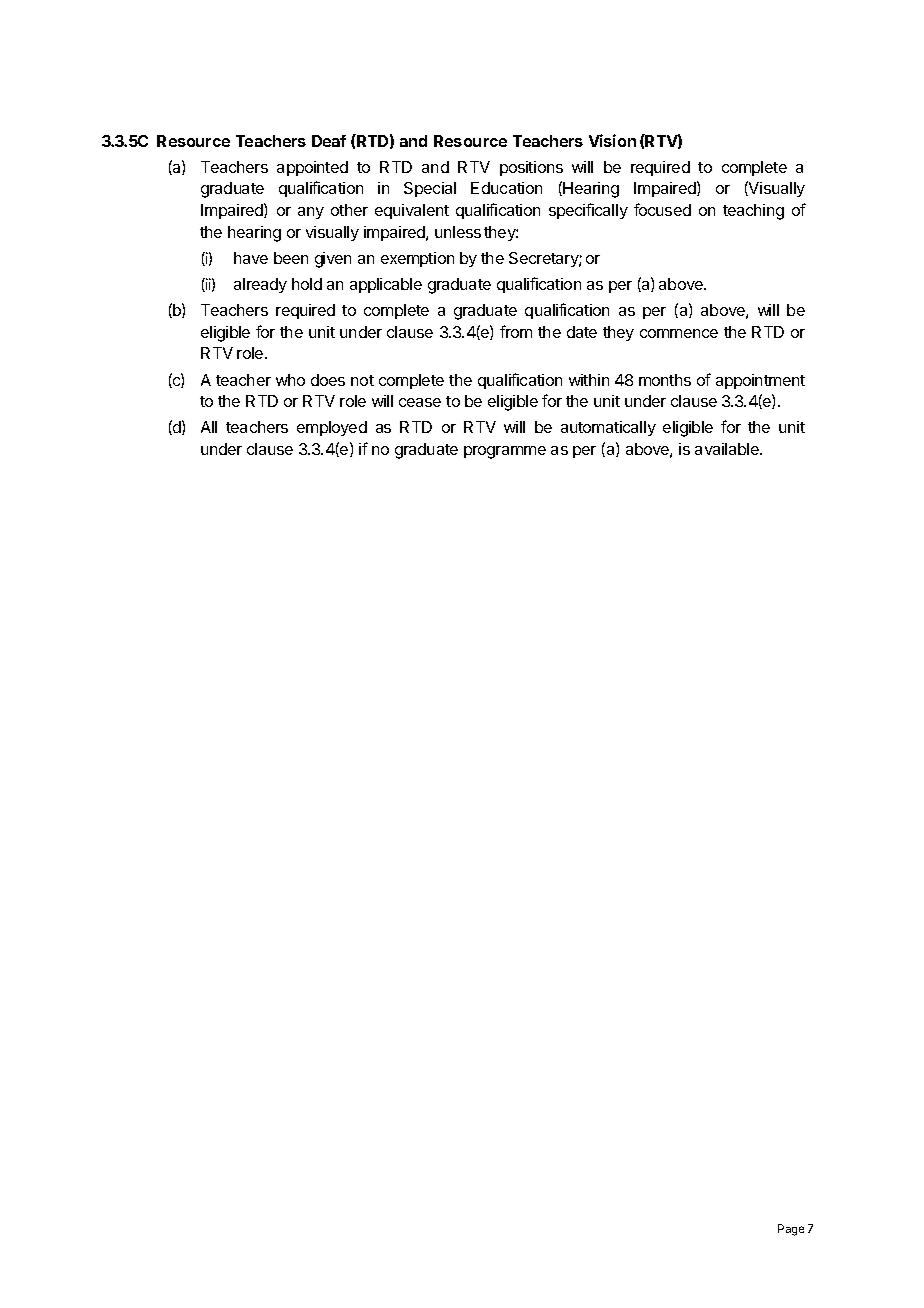 This page has width=924, height=1308. Describe the element at coordinates (728, 449) in the page. I see `available` at that location.
